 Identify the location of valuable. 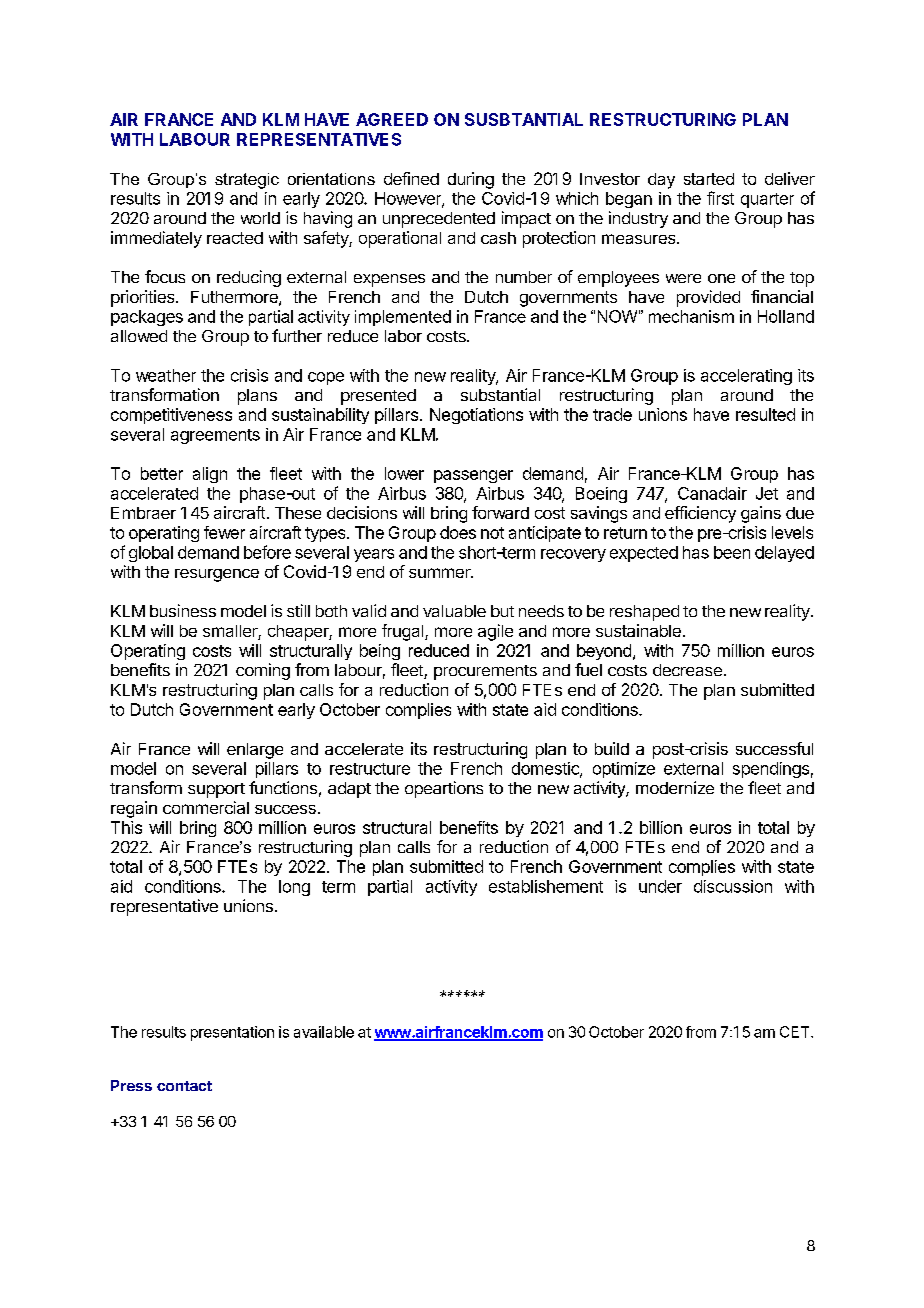
(454, 611).
